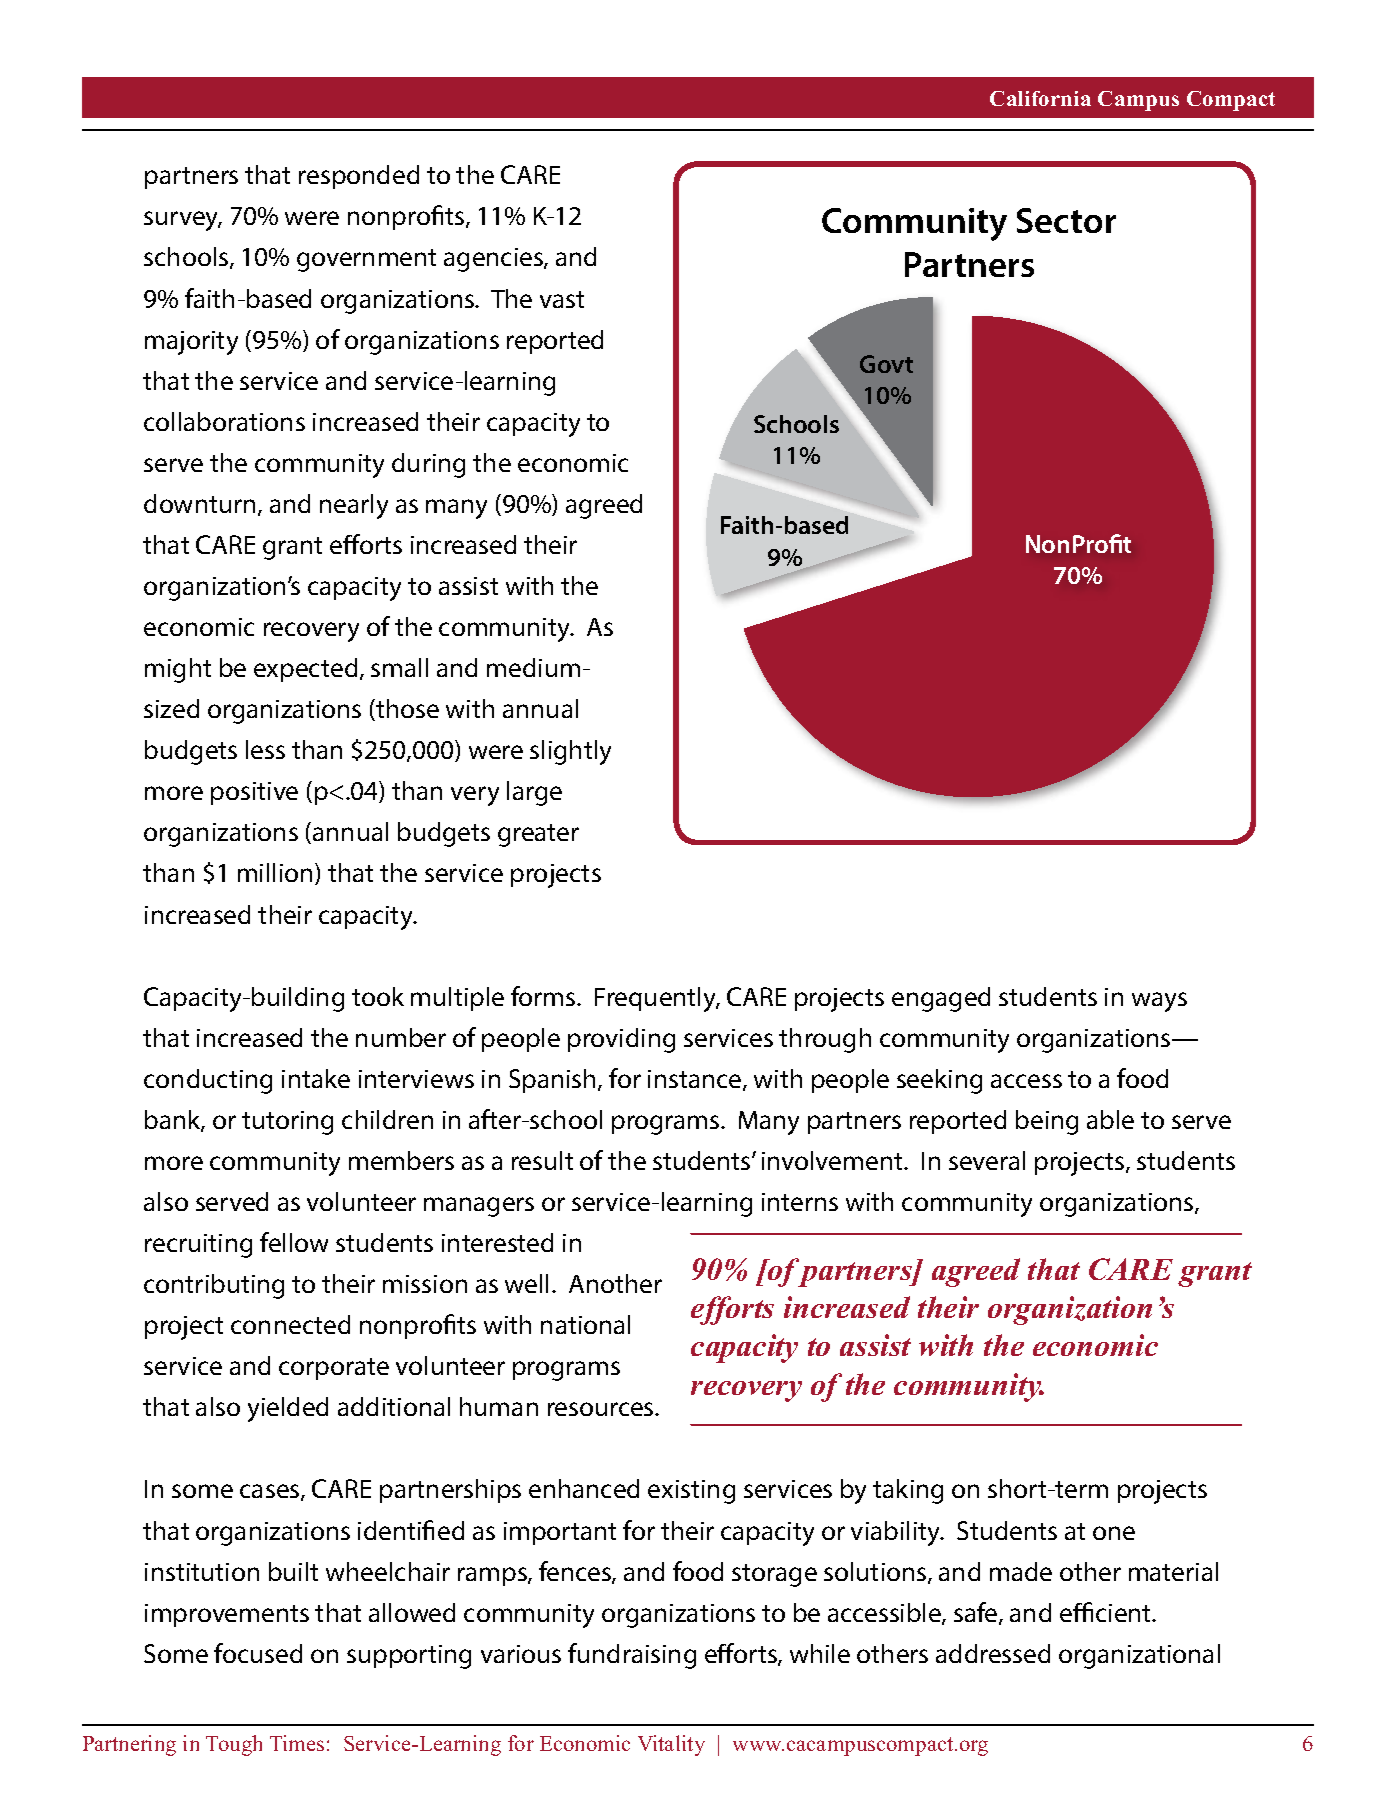 The height and width of the screenshot is (1807, 1396). I want to click on focused, so click(258, 1653).
